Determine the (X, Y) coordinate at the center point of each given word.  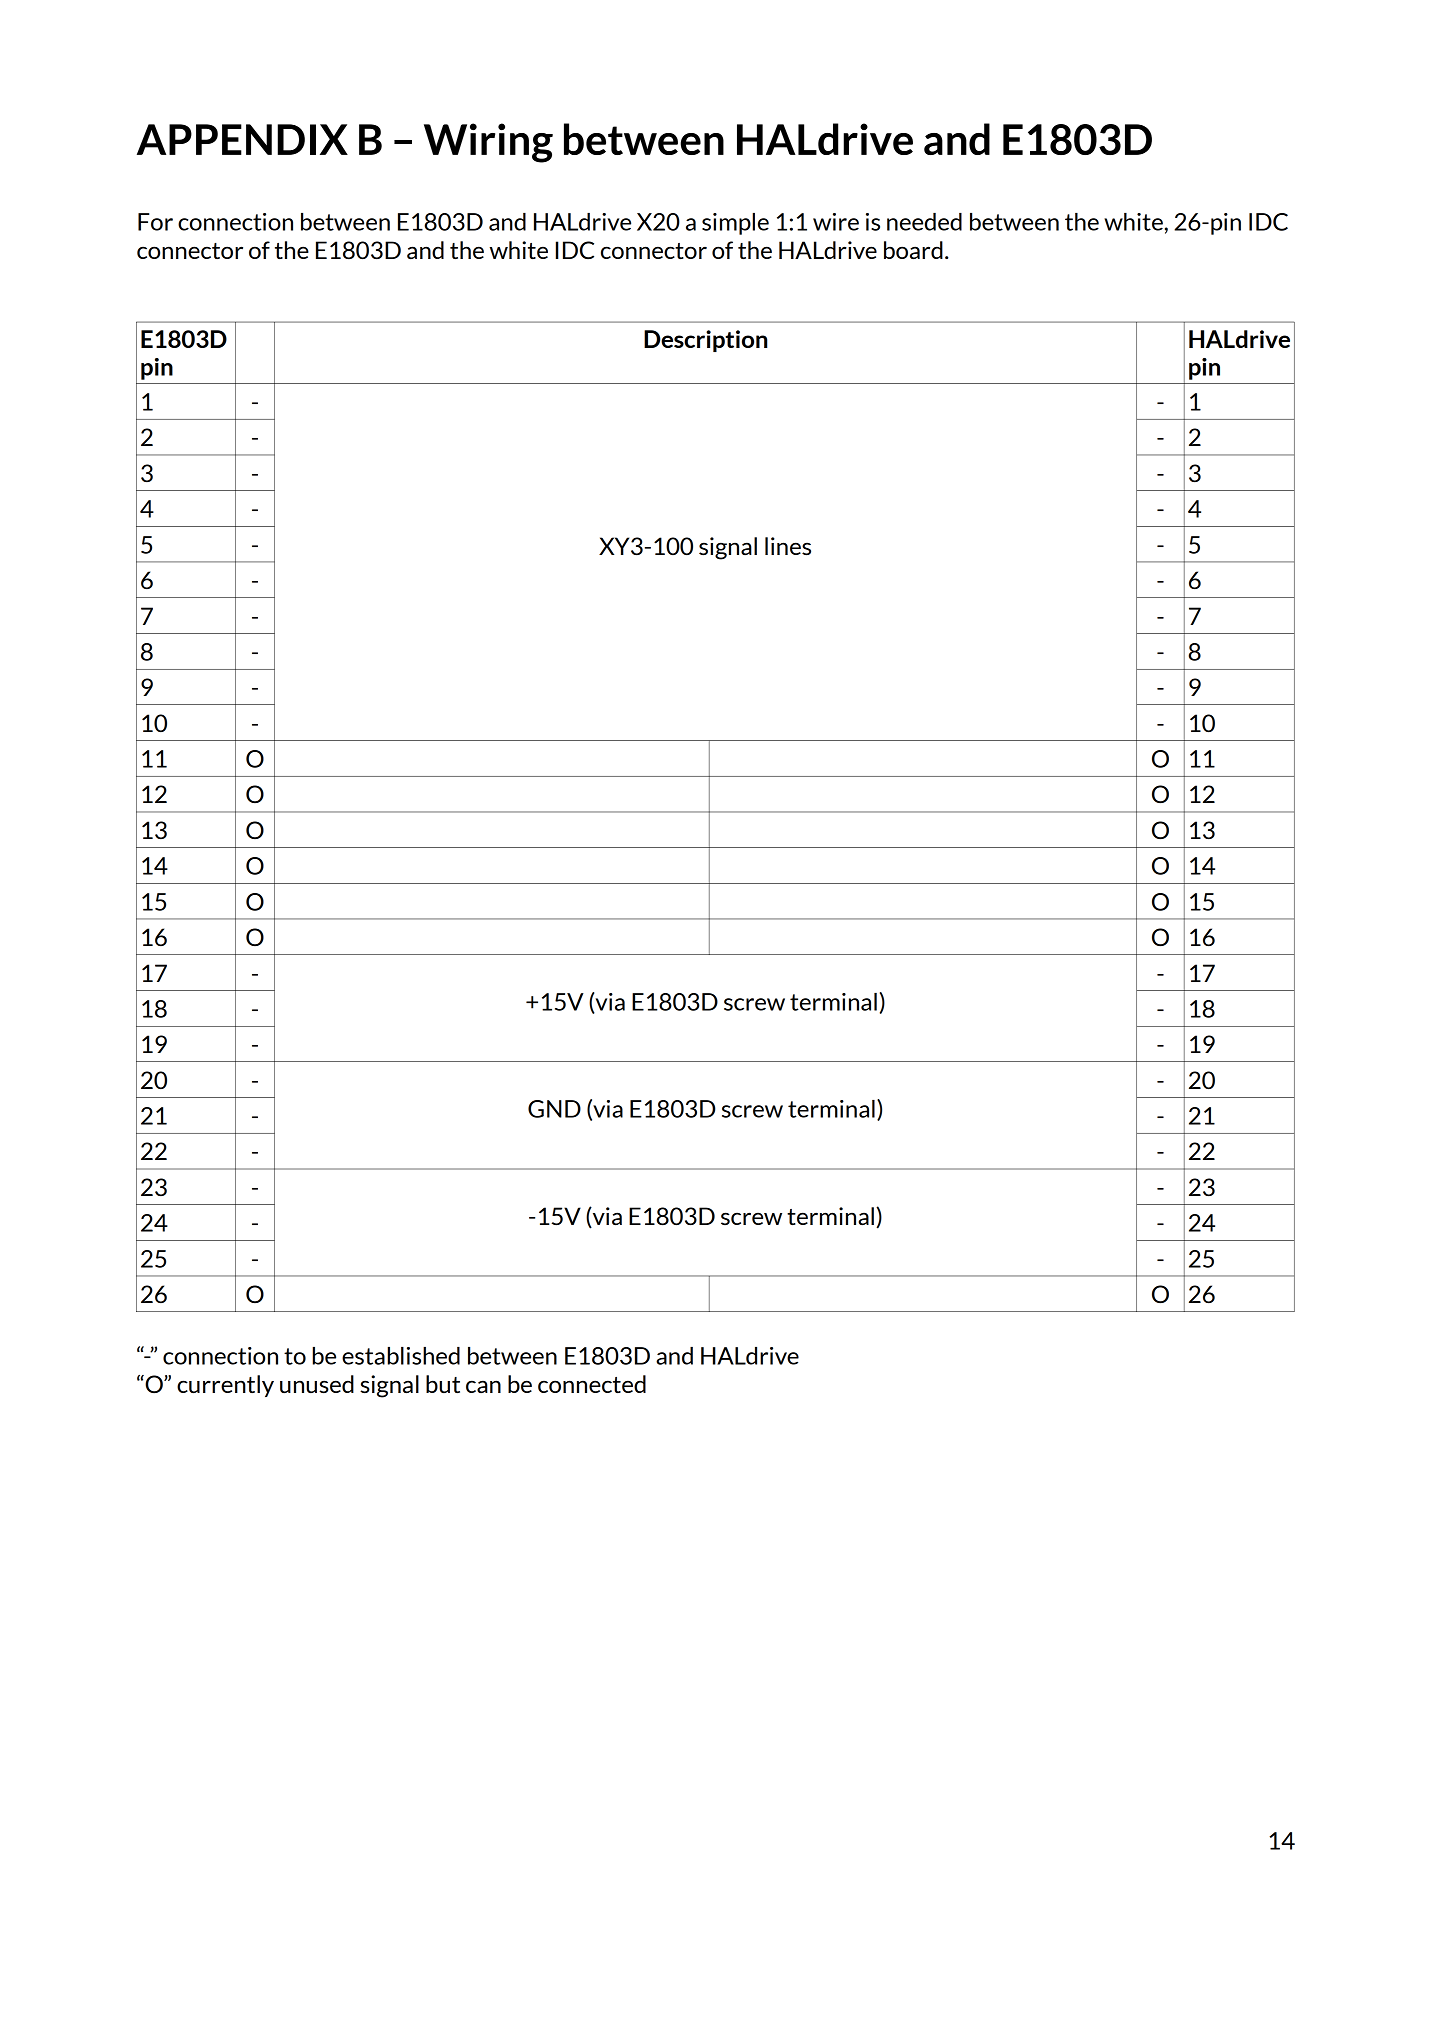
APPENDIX (242, 139)
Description (705, 341)
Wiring (488, 143)
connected (592, 1384)
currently (225, 1386)
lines (788, 546)
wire (836, 222)
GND (554, 1109)
